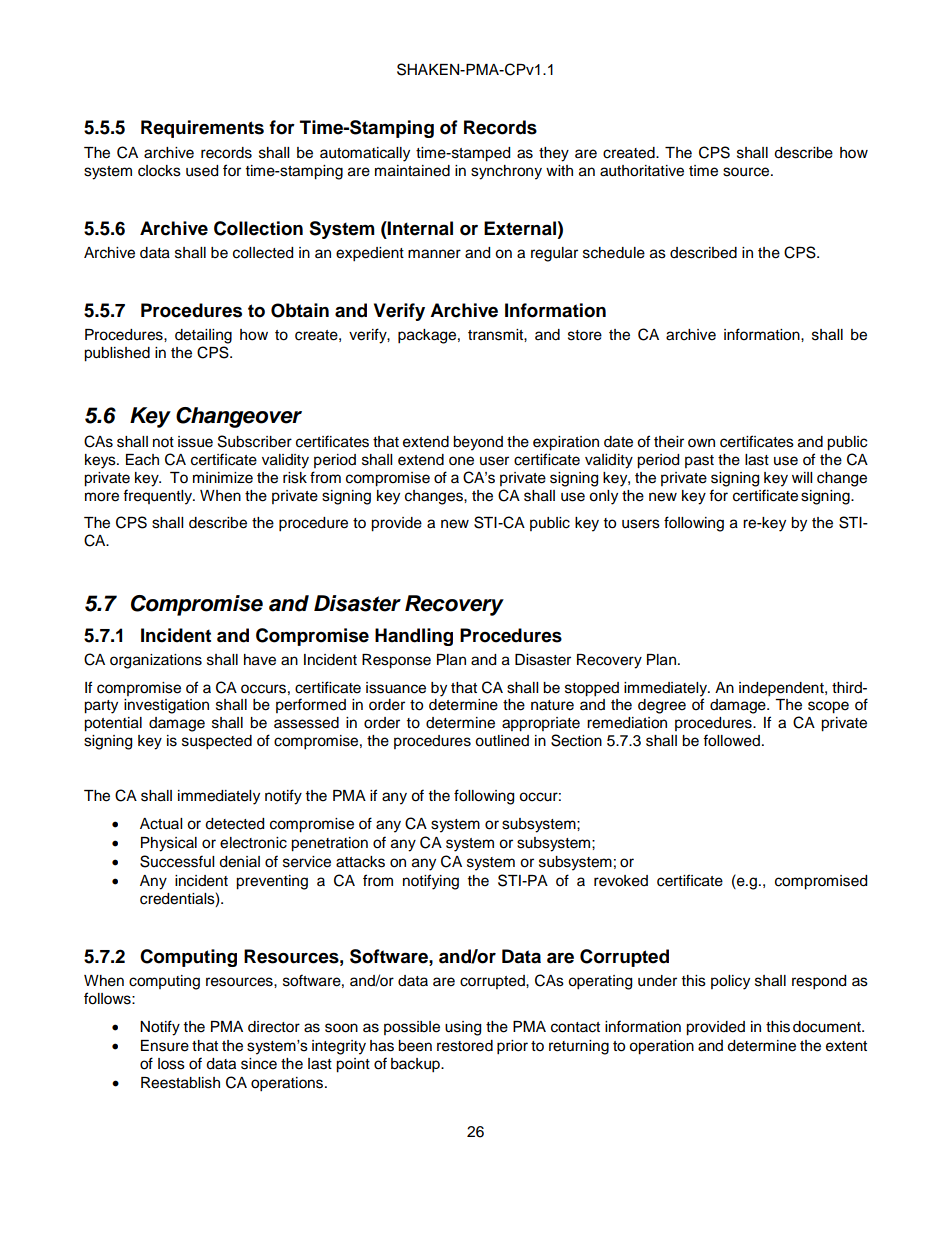 Image resolution: width=952 pixels, height=1233 pixels. What do you see at coordinates (828, 707) in the page?
I see `scope` at bounding box center [828, 707].
